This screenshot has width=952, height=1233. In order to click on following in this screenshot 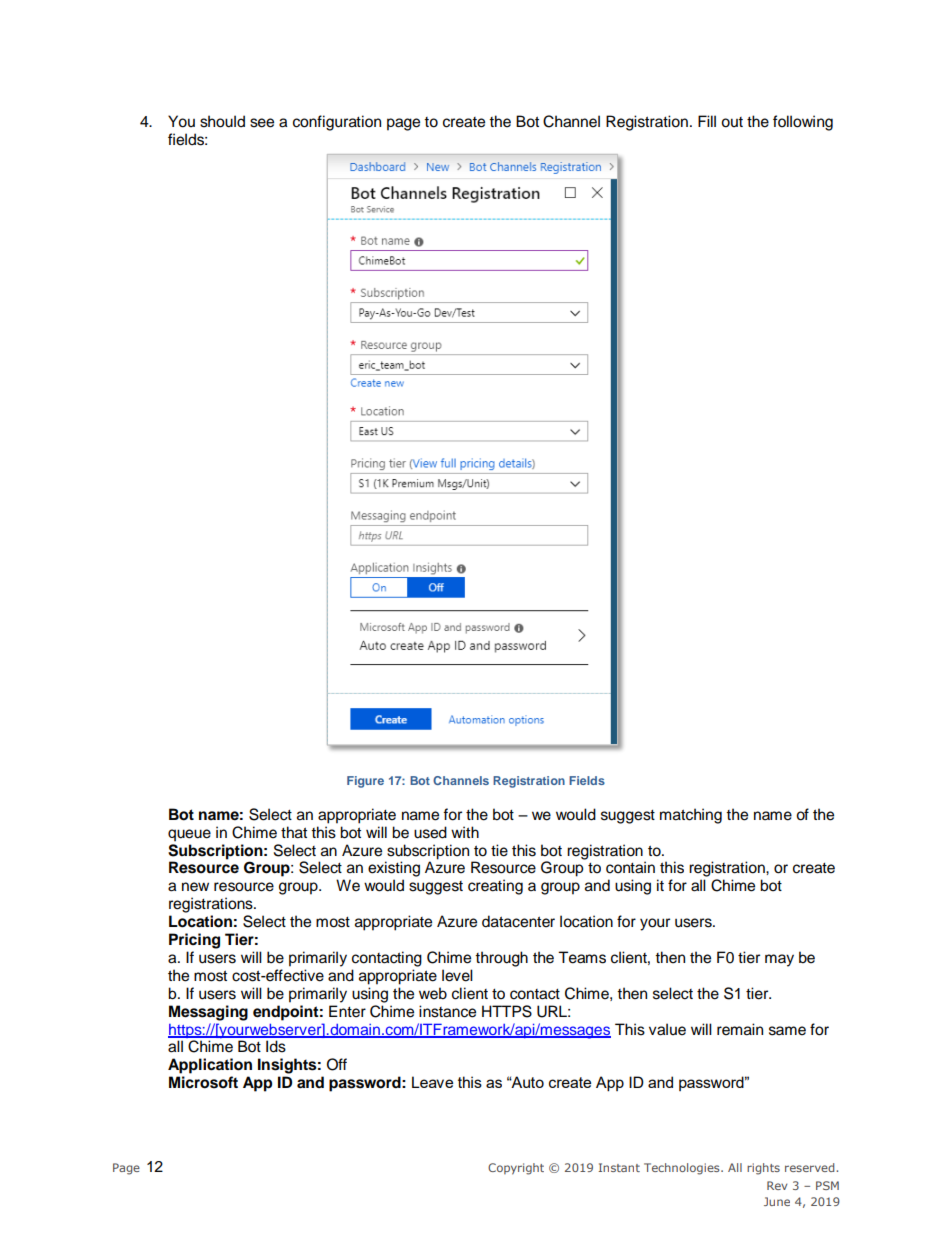, I will do `click(803, 123)`.
